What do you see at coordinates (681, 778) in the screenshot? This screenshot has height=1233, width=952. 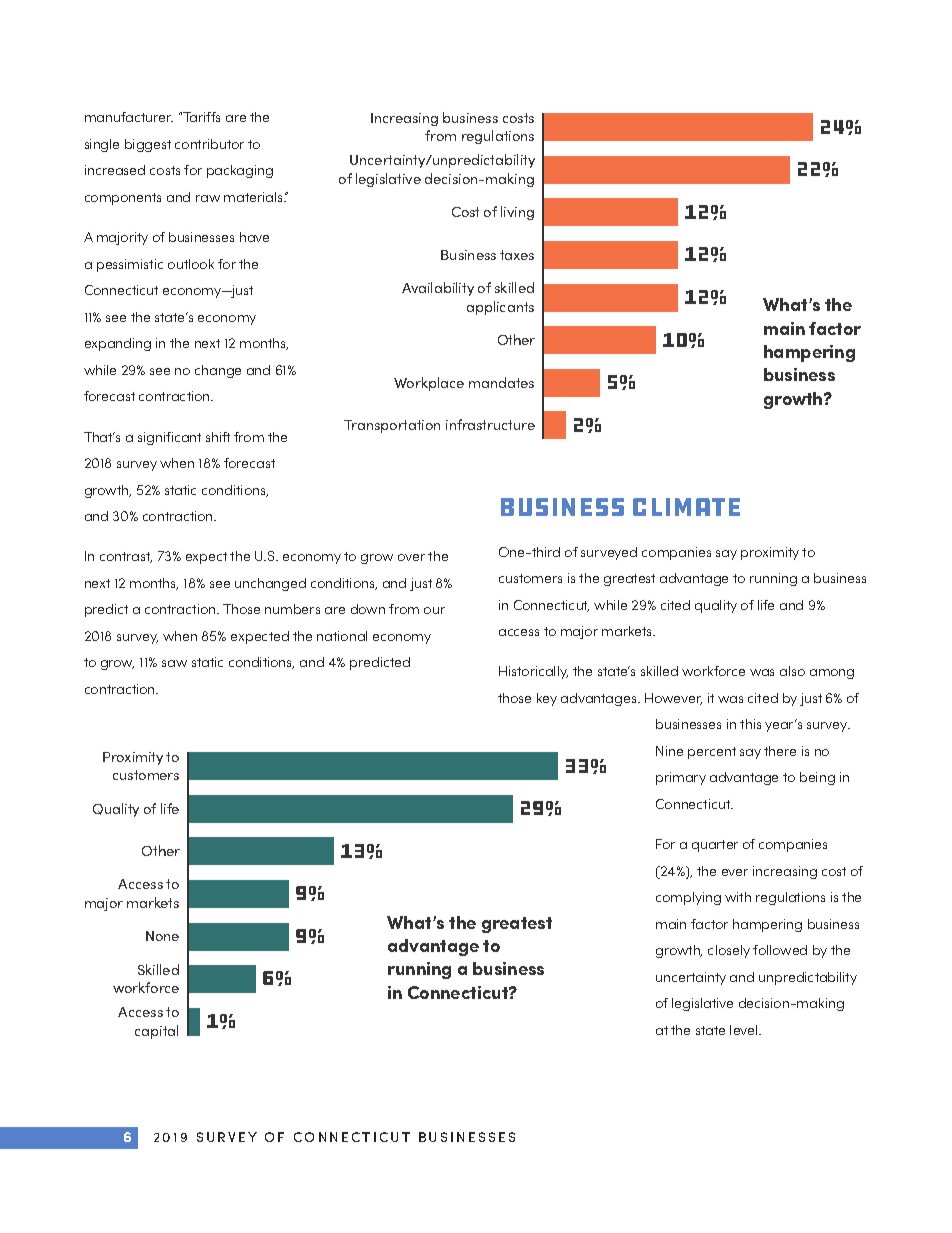 I see `primary` at bounding box center [681, 778].
